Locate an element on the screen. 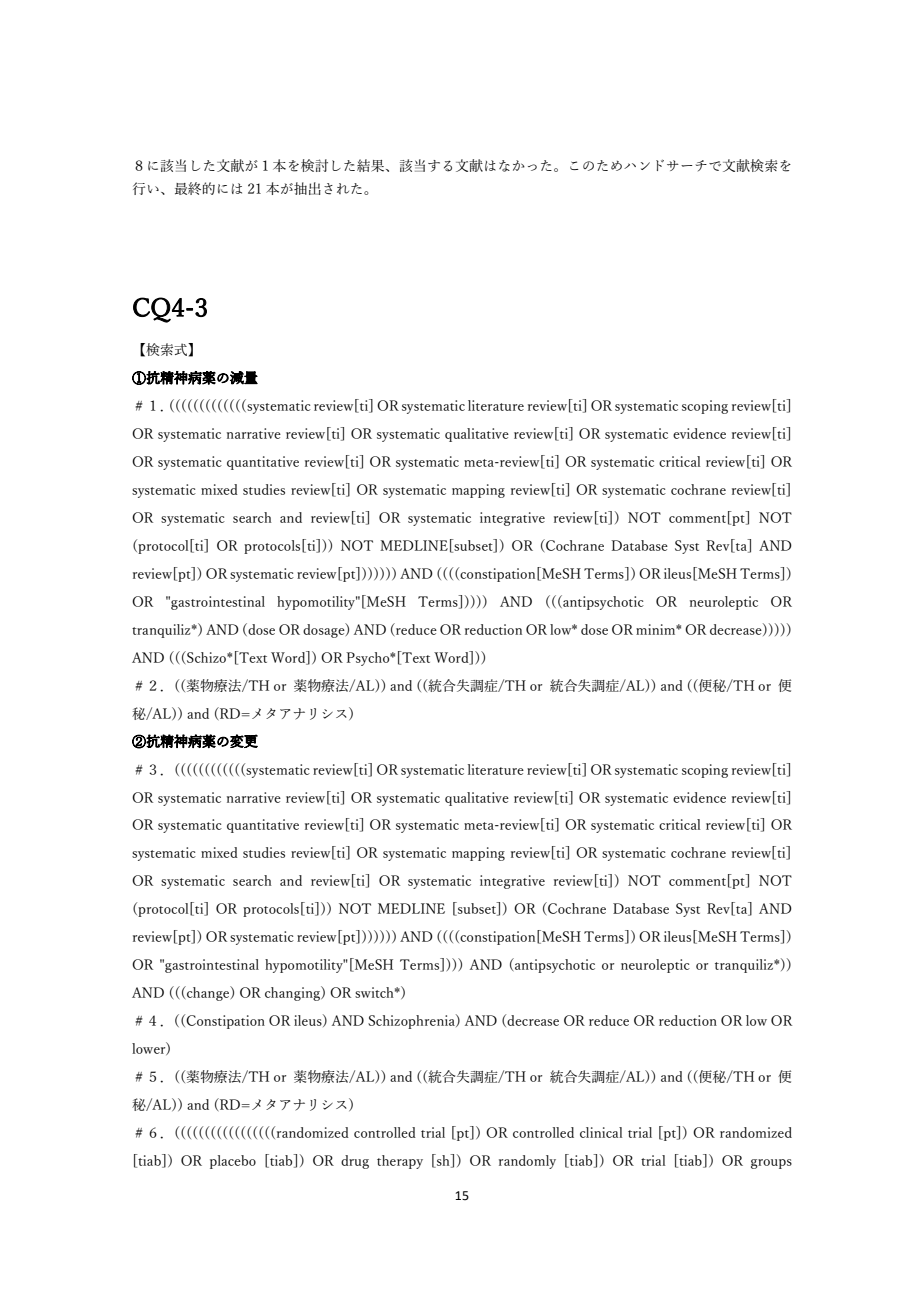 Image resolution: width=924 pixels, height=1308 pixels. drug is located at coordinates (355, 1162).
